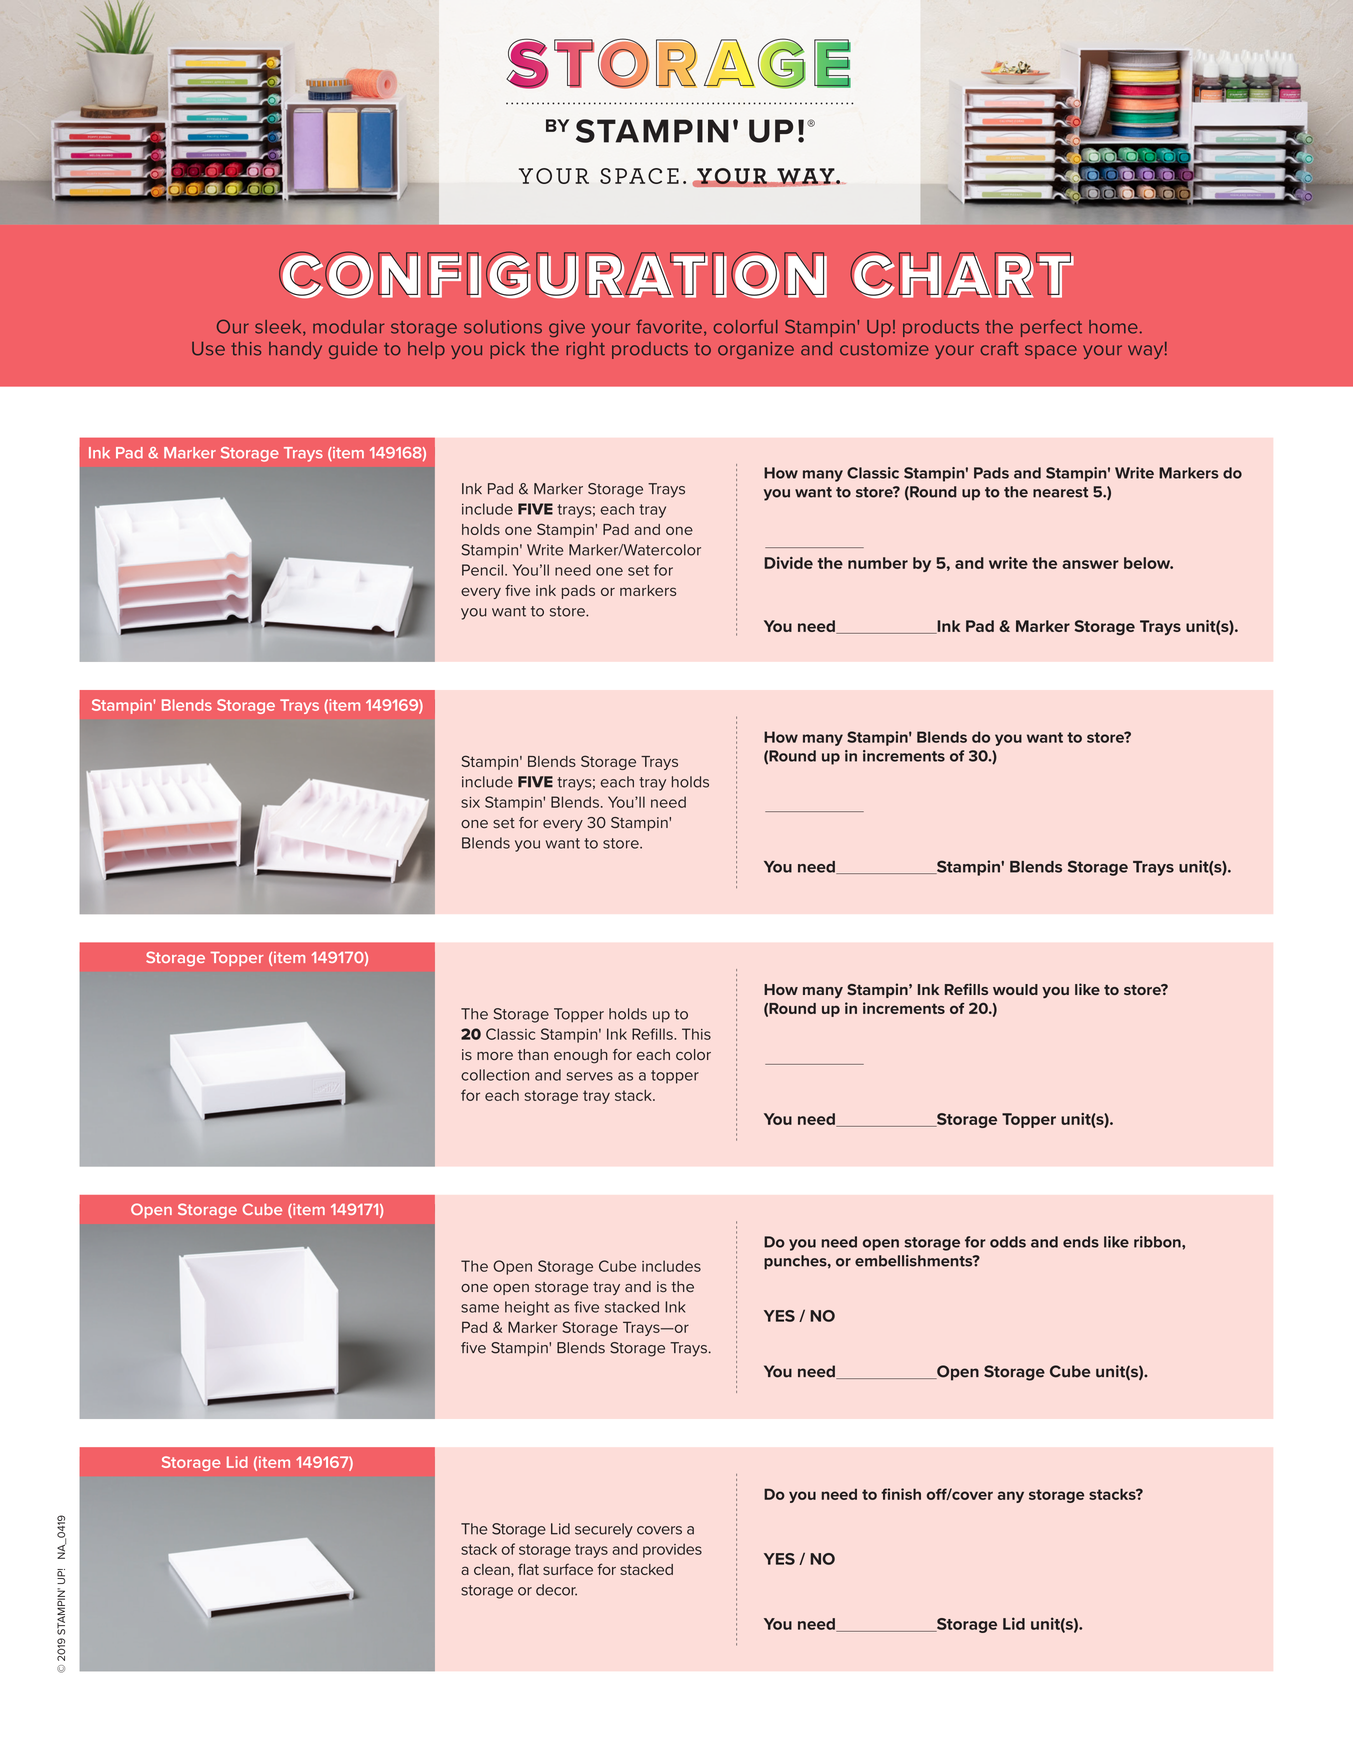 This document has height=1751, width=1353. What do you see at coordinates (669, 327) in the document?
I see `favorite` at bounding box center [669, 327].
